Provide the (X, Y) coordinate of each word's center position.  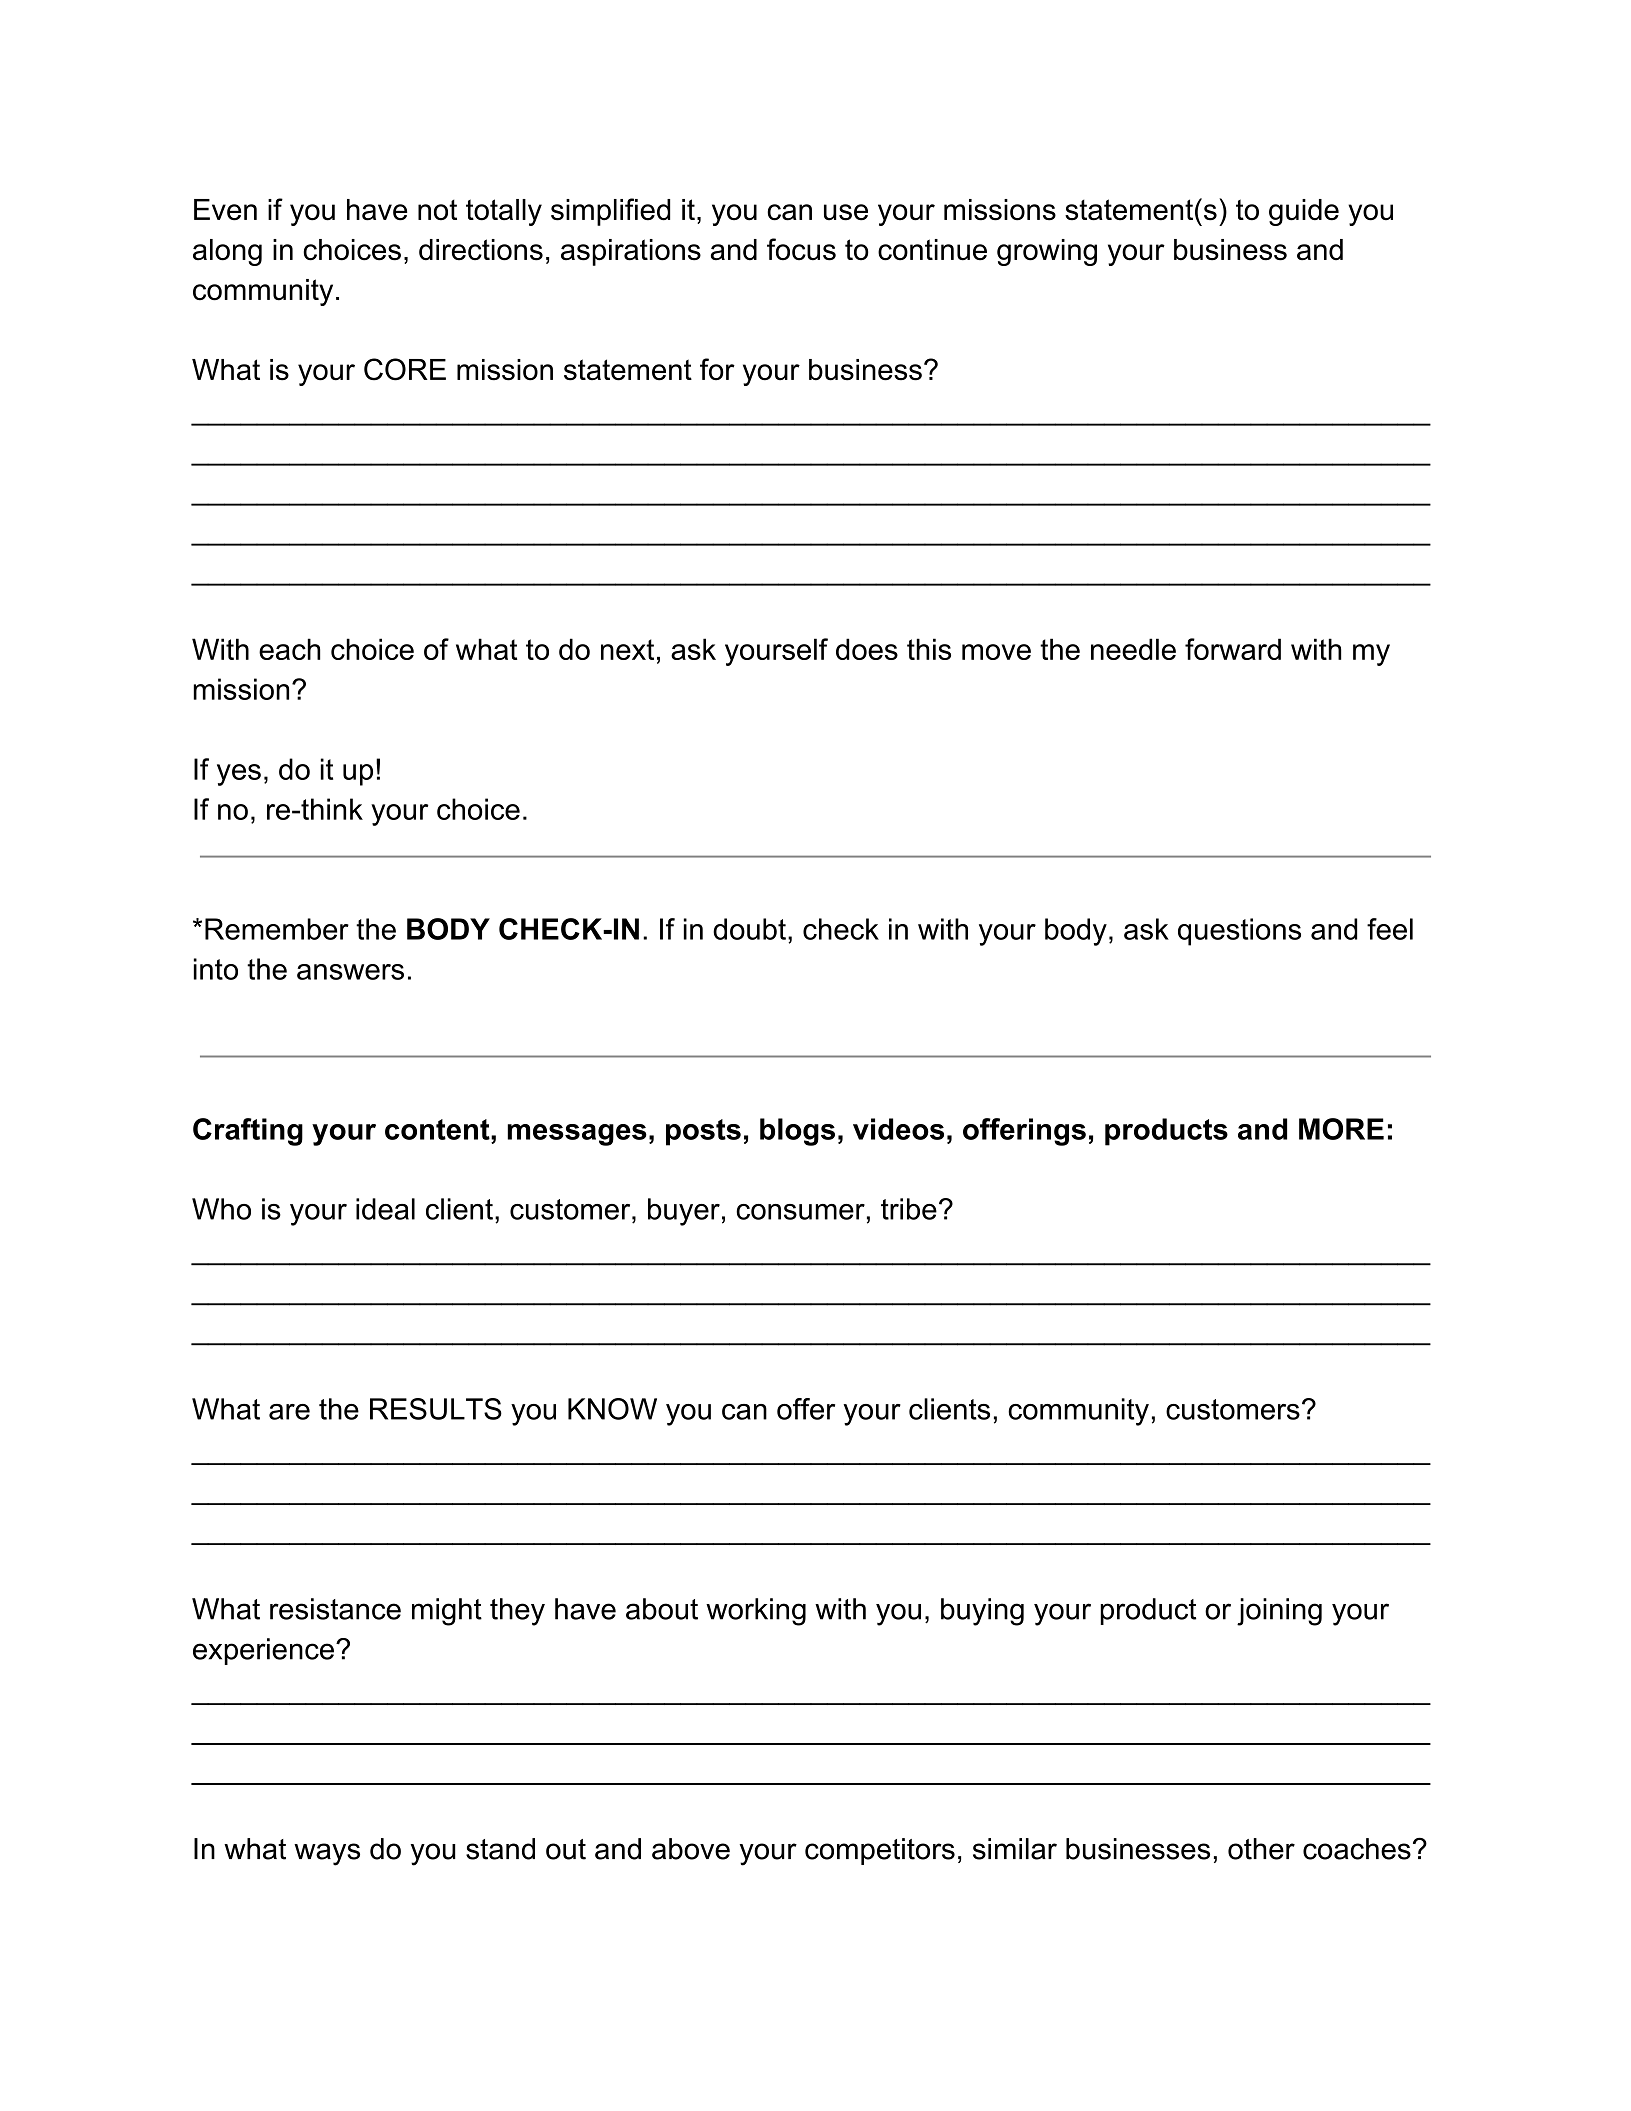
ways (327, 1854)
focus (801, 249)
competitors (880, 1851)
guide (1304, 212)
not (437, 210)
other (1261, 1849)
